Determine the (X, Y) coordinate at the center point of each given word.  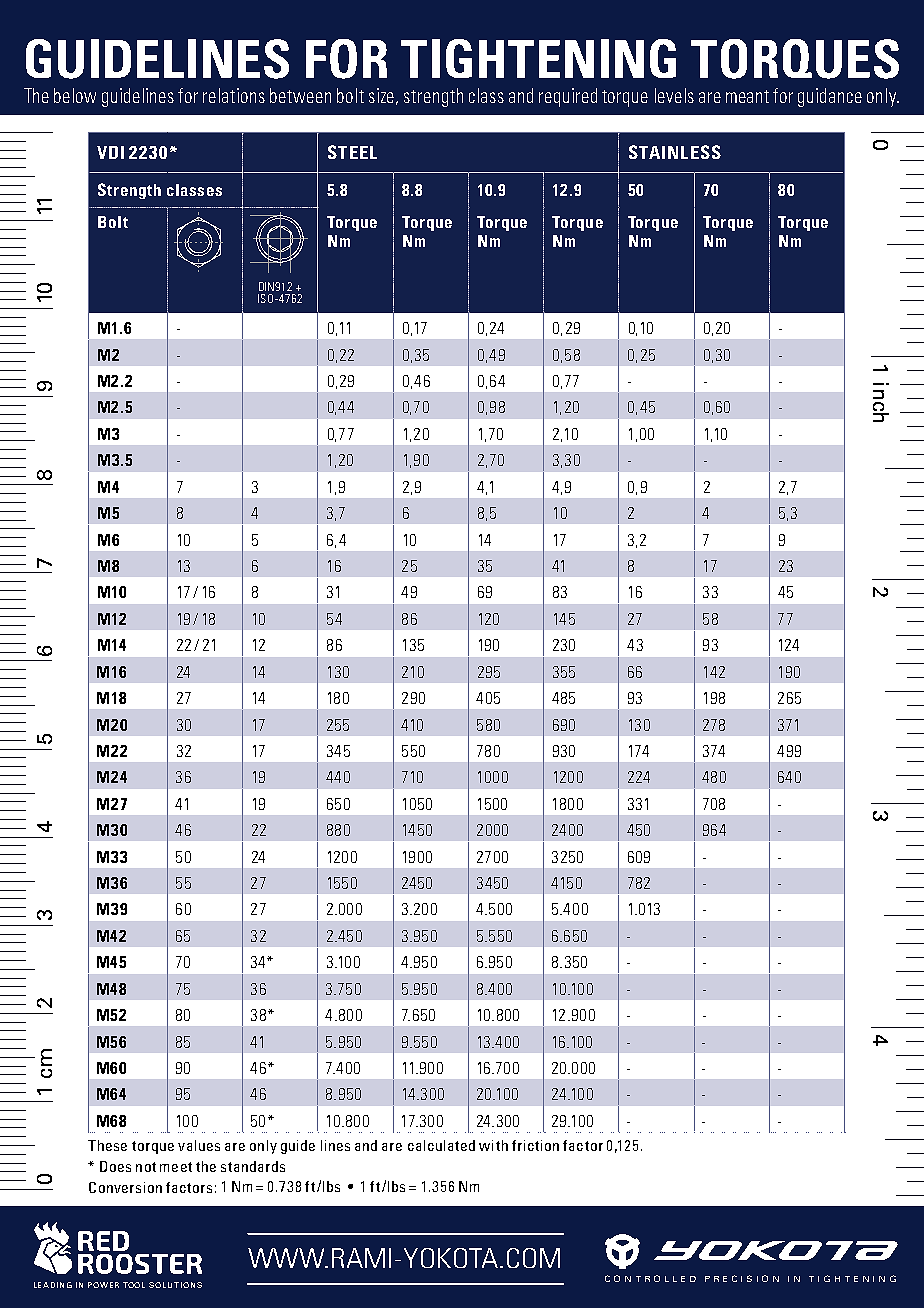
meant (747, 96)
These (107, 1145)
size (383, 96)
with (493, 1145)
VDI (110, 152)
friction (535, 1145)
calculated (441, 1145)
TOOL (134, 1285)
